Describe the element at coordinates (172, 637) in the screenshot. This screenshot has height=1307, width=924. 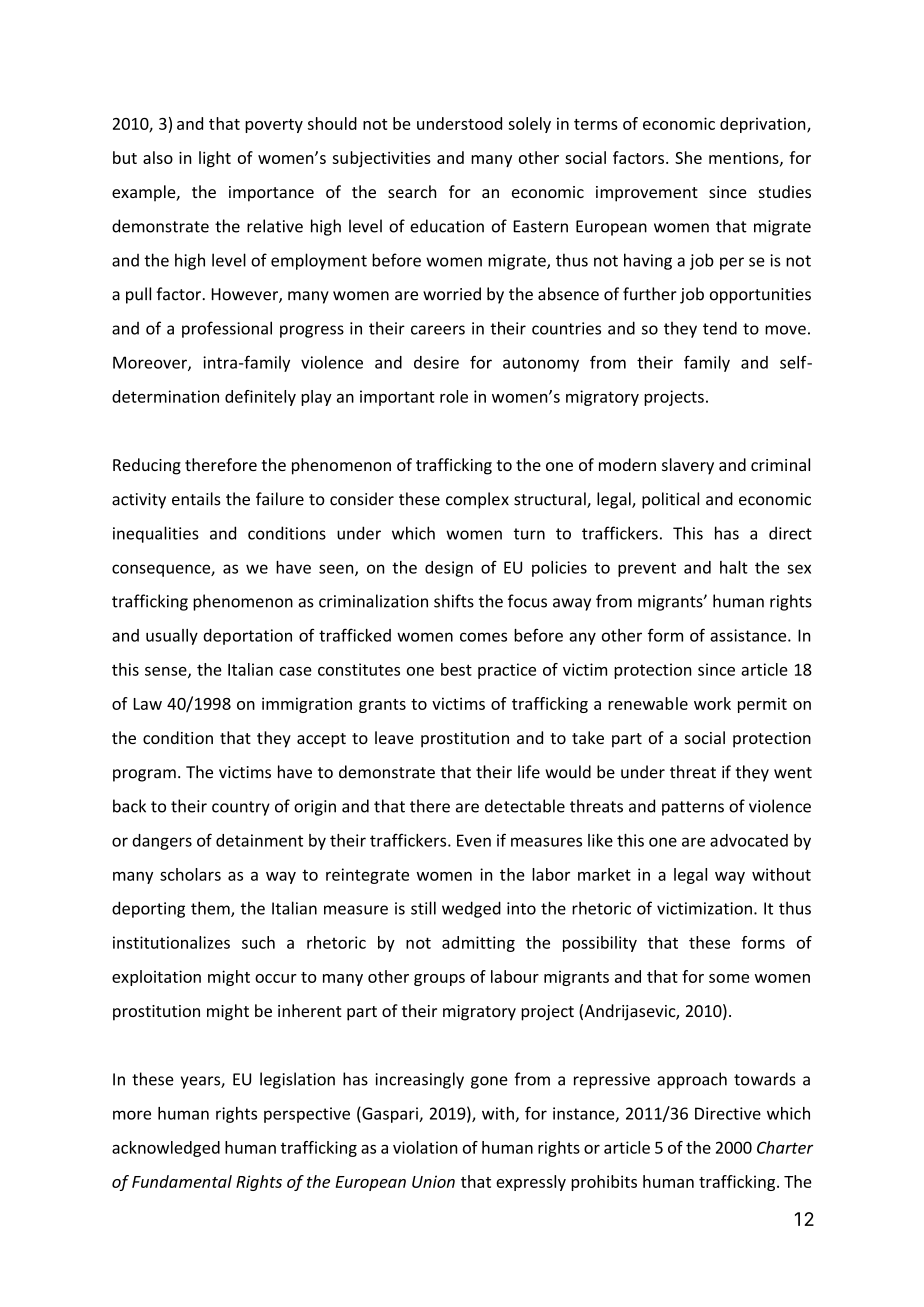
I see `usually` at that location.
